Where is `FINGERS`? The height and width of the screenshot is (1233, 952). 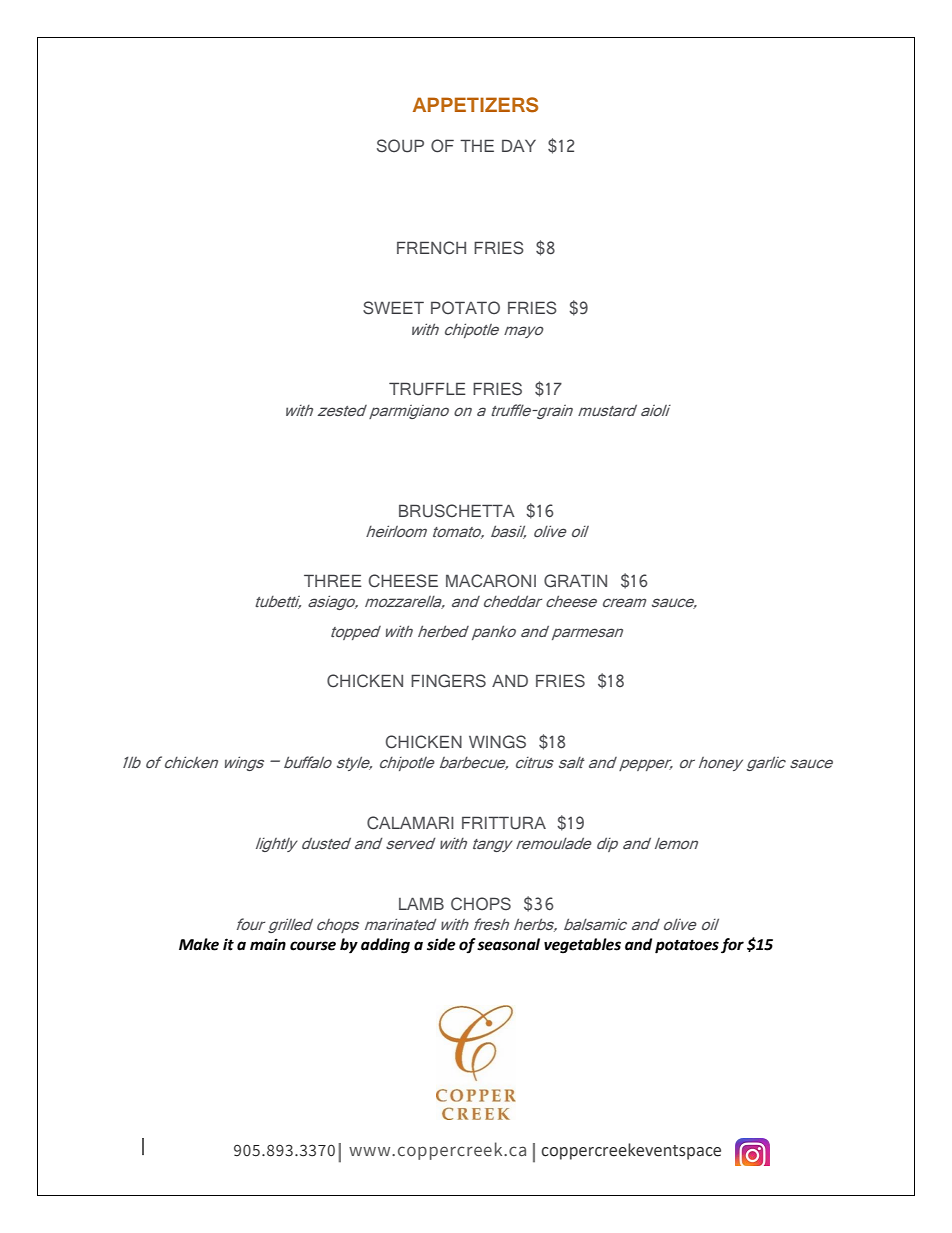 FINGERS is located at coordinates (448, 681).
